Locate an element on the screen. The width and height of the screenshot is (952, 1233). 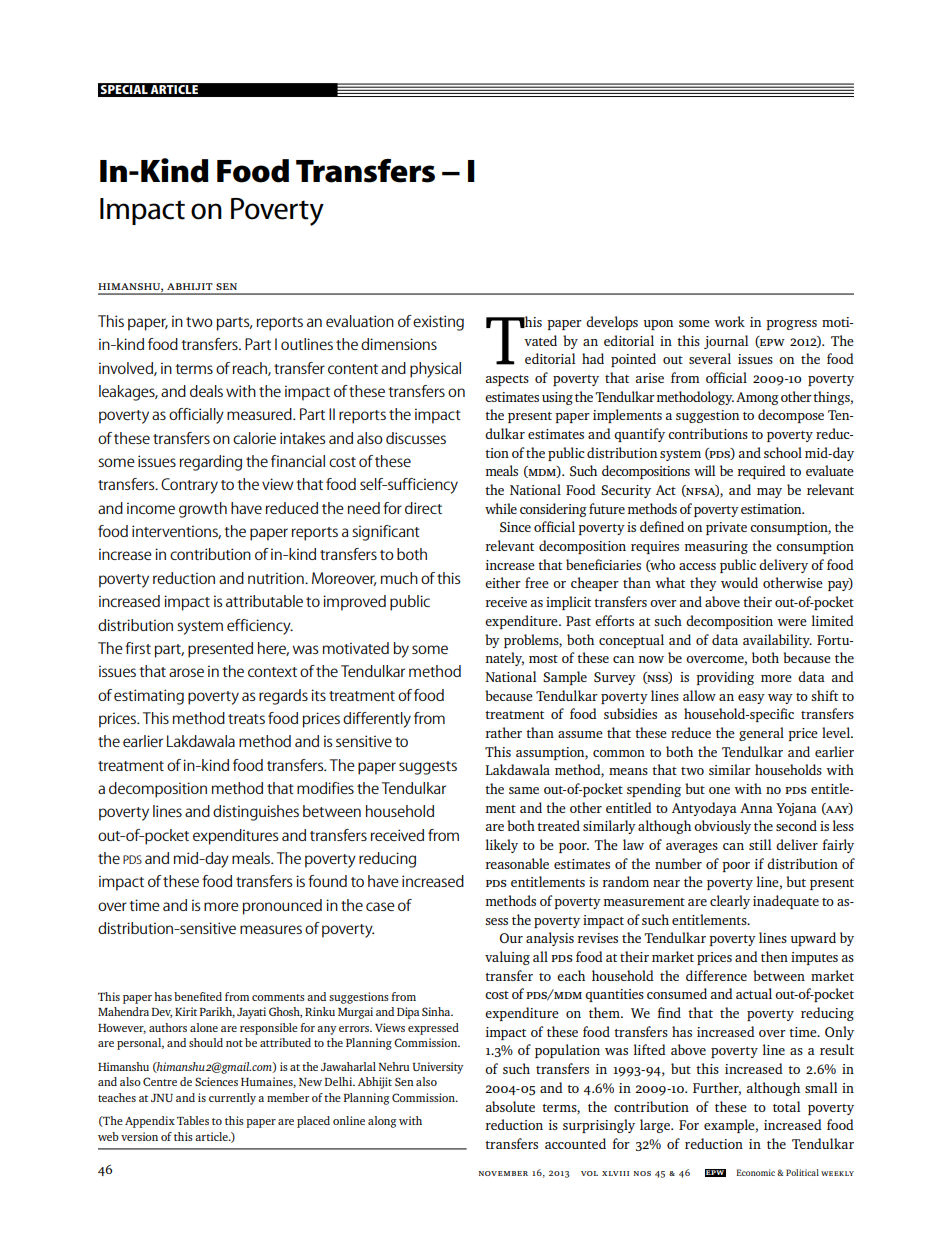
while is located at coordinates (501, 508).
